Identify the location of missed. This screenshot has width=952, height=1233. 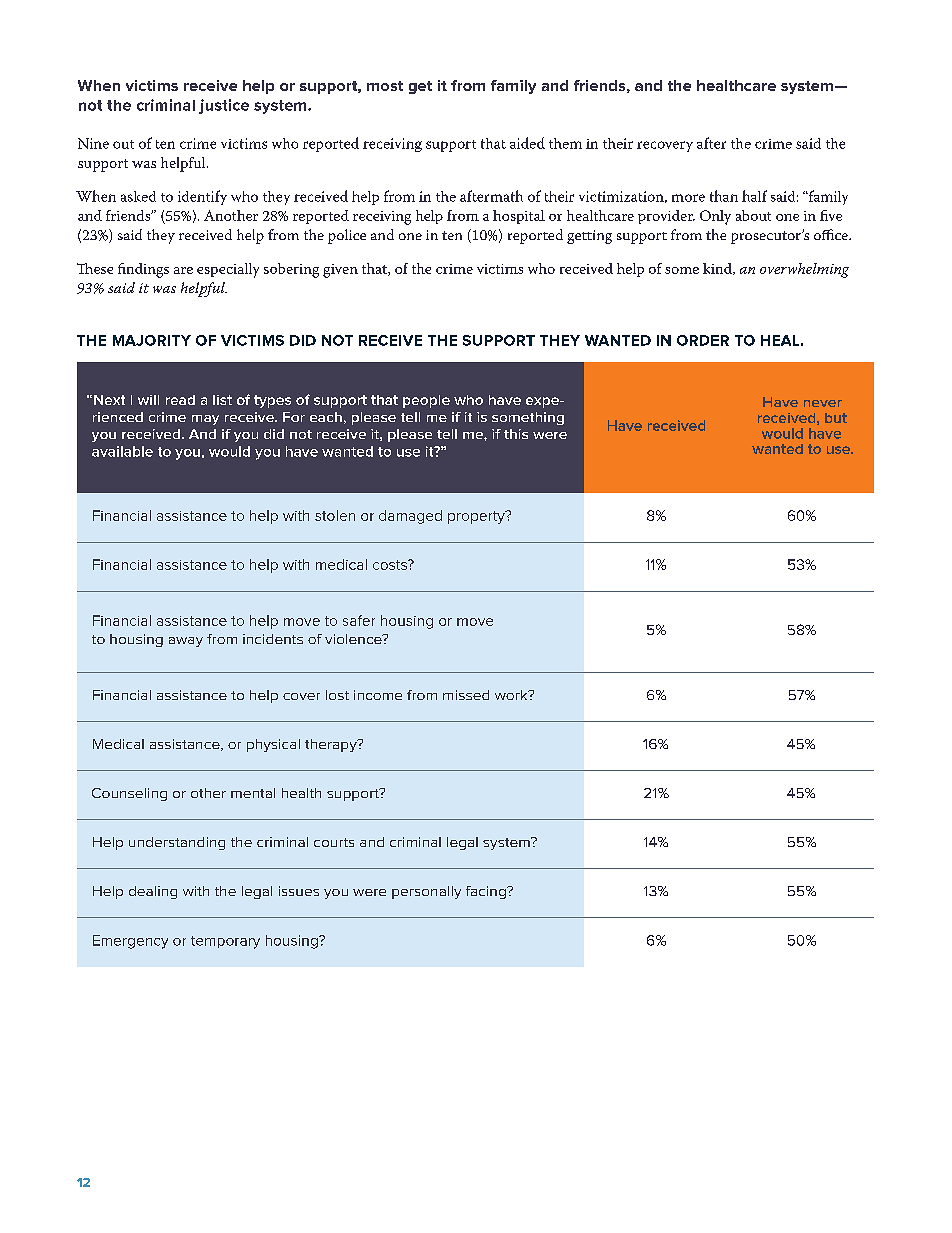
(466, 695).
